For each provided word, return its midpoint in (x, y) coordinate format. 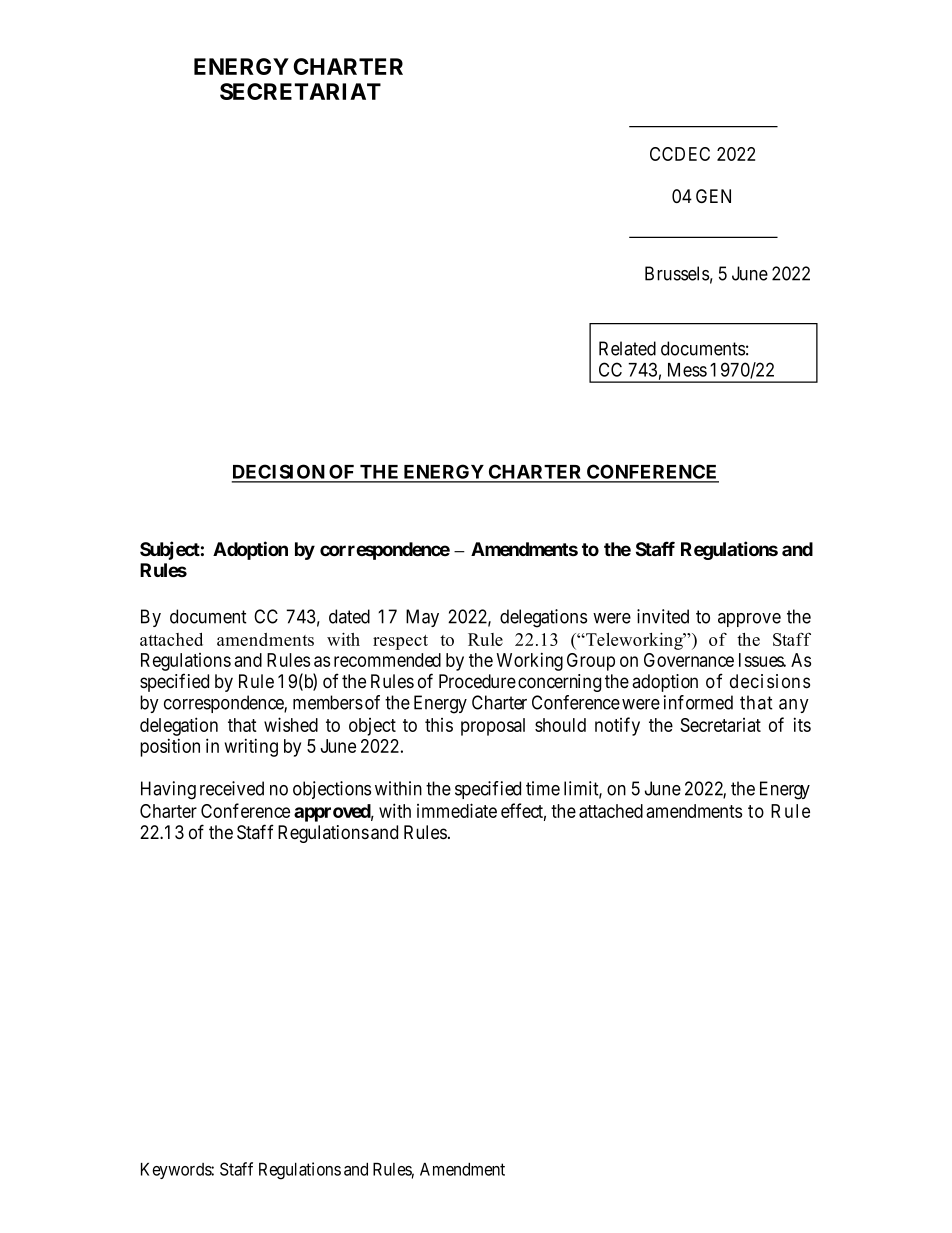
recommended (387, 660)
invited (663, 616)
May (422, 618)
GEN (713, 196)
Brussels (677, 273)
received (232, 788)
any (794, 706)
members (328, 702)
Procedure (477, 681)
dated (349, 616)
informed (698, 702)
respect (400, 642)
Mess (687, 370)
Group (591, 662)
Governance (689, 660)
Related (627, 348)
